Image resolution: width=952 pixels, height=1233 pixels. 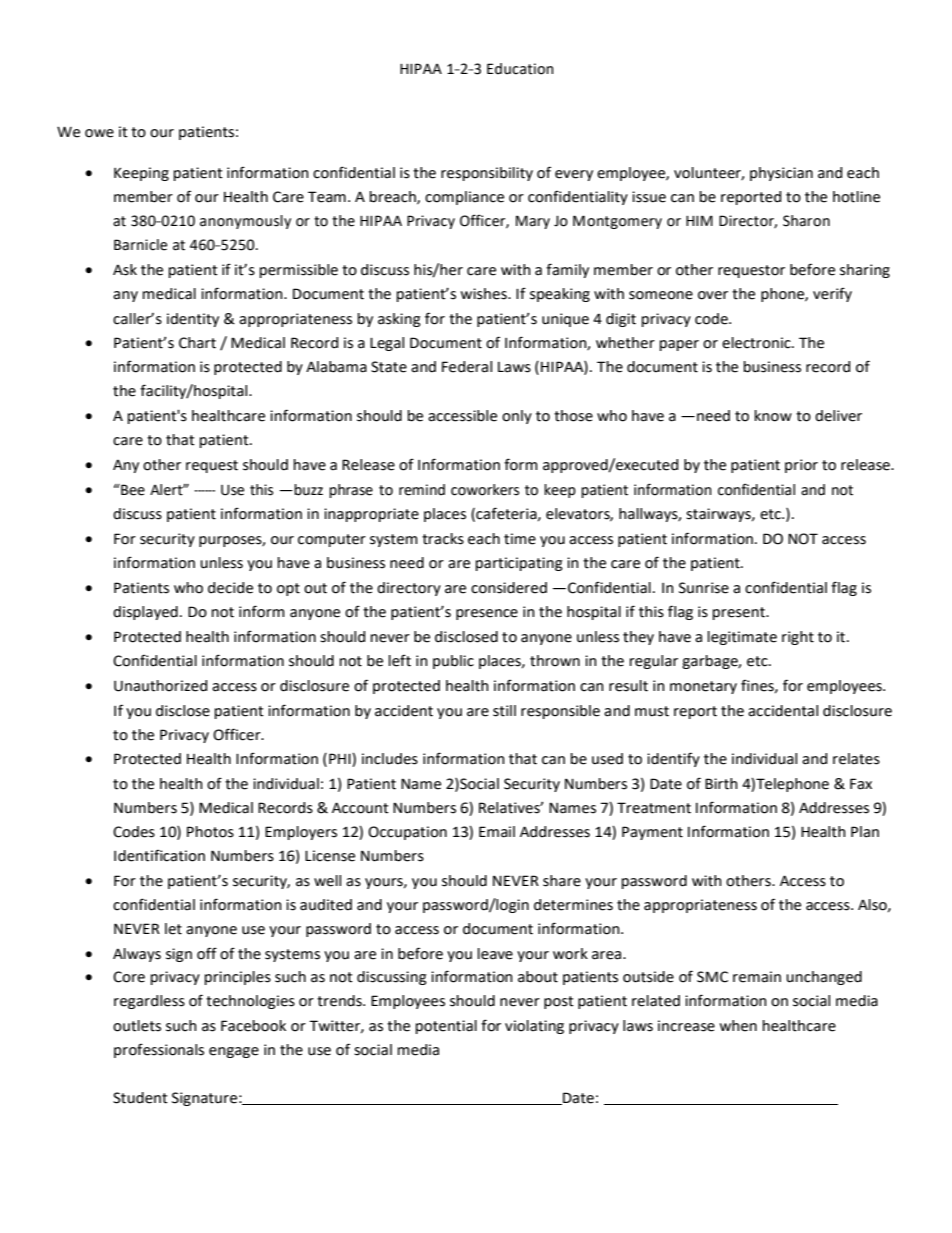 I want to click on present, so click(x=740, y=613).
